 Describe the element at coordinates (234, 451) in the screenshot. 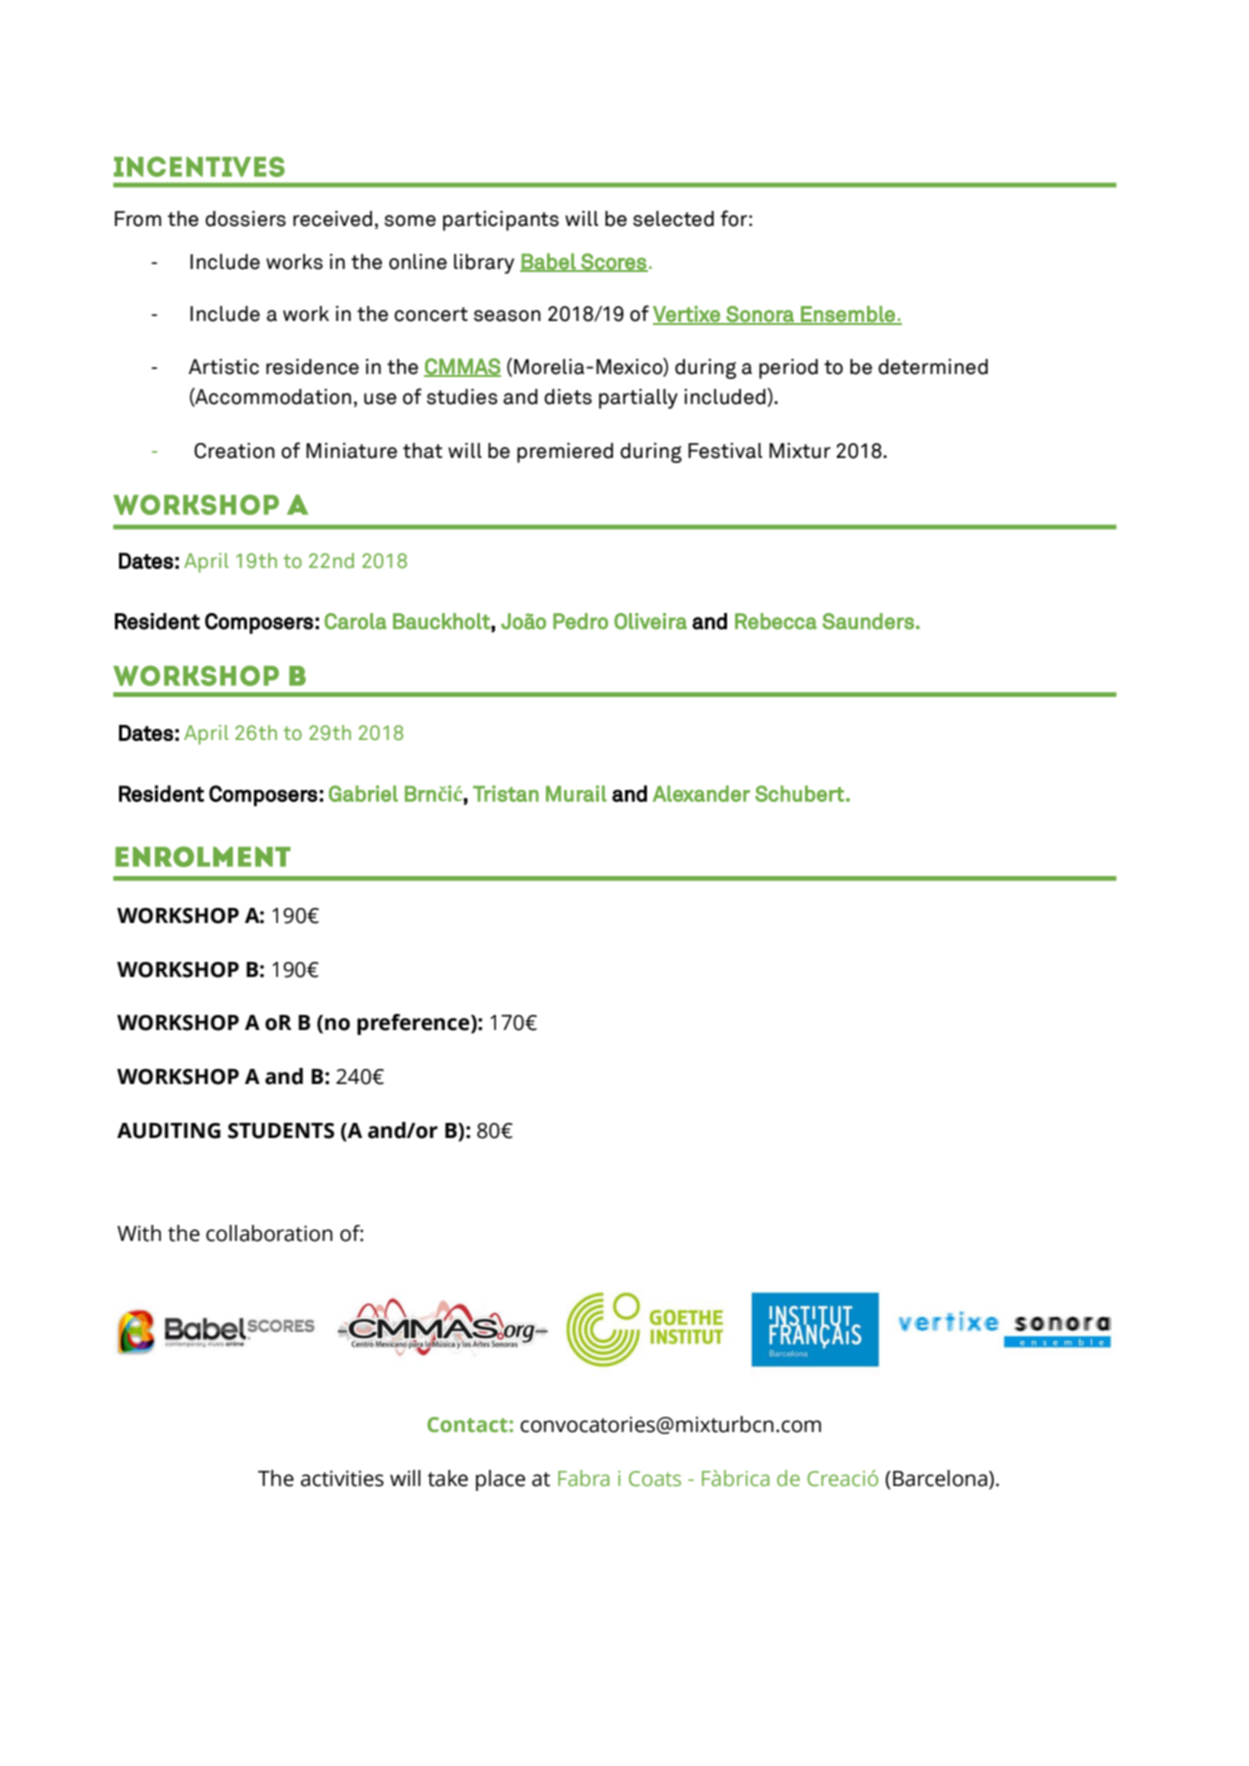

I see `Creation` at that location.
